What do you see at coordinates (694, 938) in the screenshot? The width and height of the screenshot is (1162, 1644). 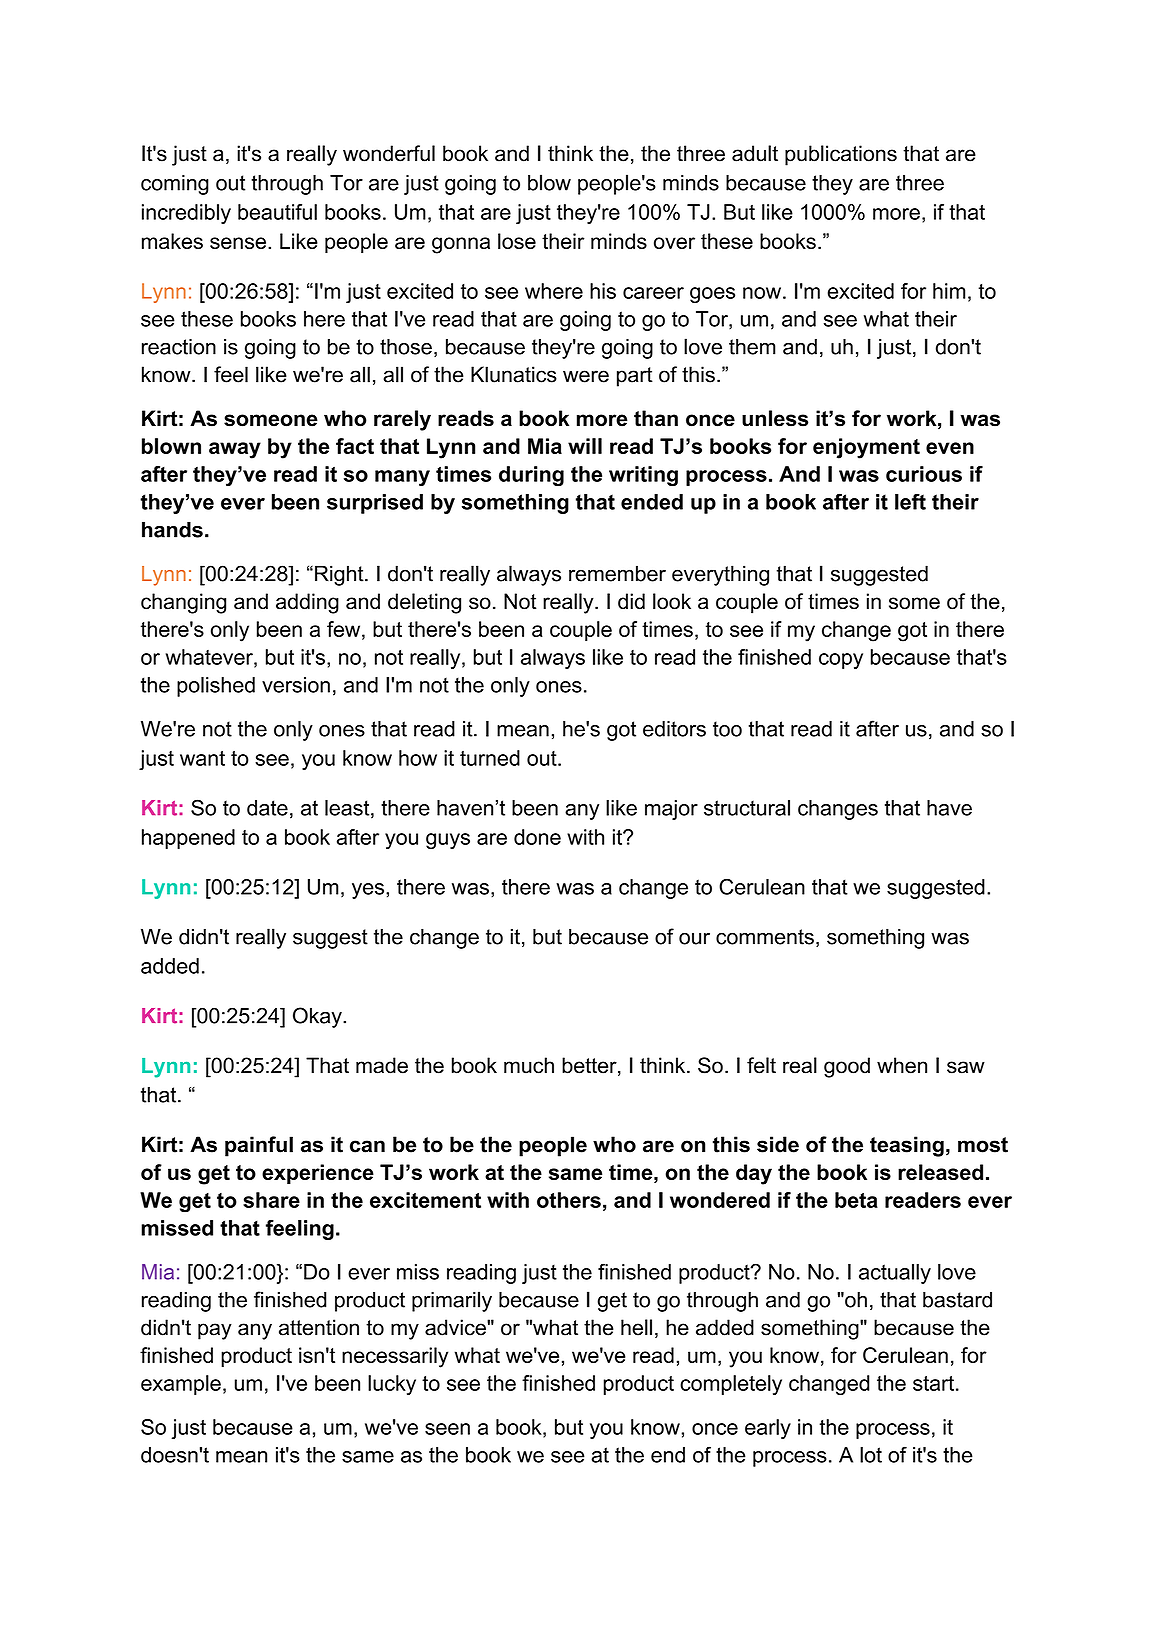 I see `our` at bounding box center [694, 938].
